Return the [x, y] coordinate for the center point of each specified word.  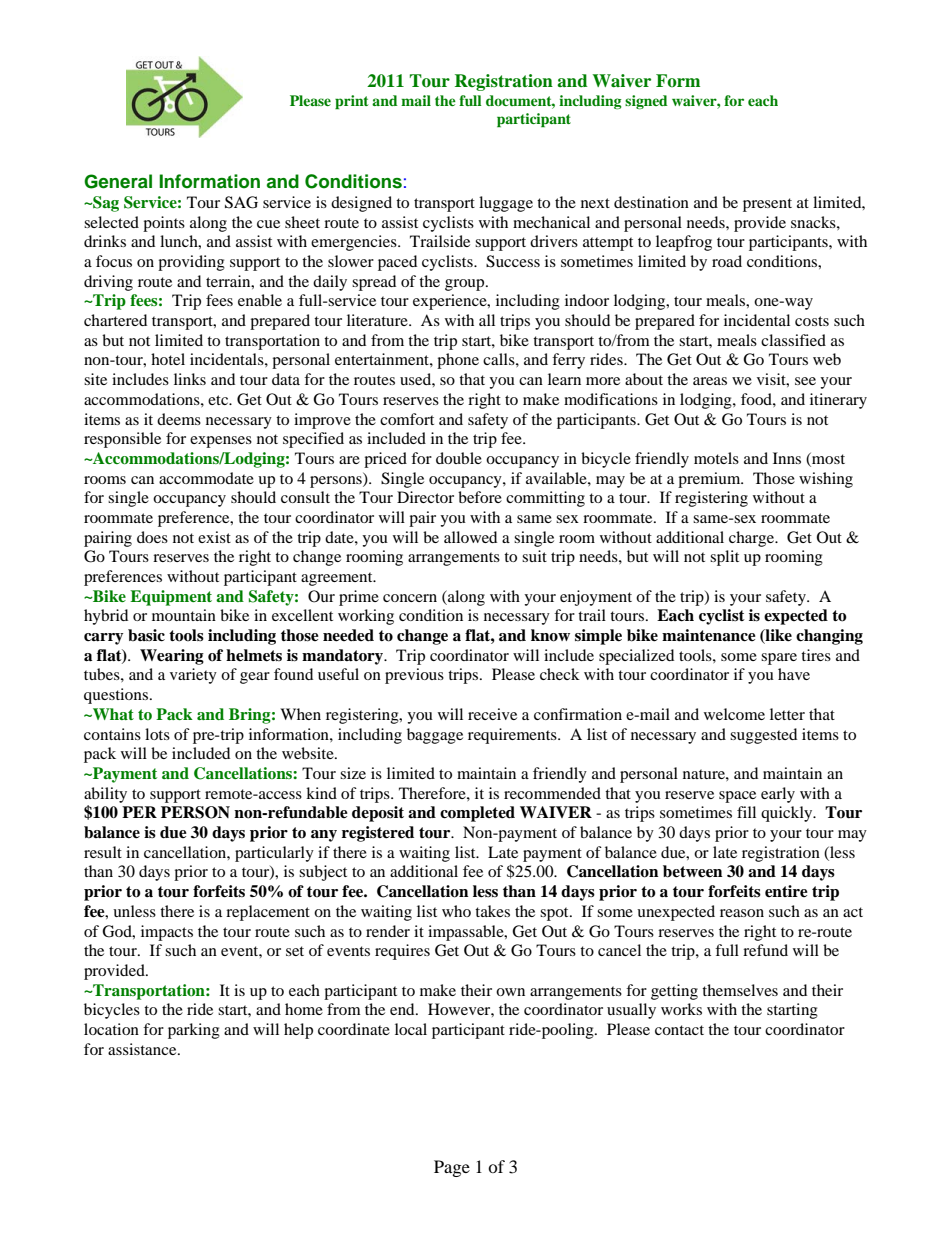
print [352, 102]
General [118, 181]
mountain [184, 615]
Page [452, 1168]
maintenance [709, 635]
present [767, 205]
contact [679, 1030]
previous [414, 676]
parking [194, 1031]
